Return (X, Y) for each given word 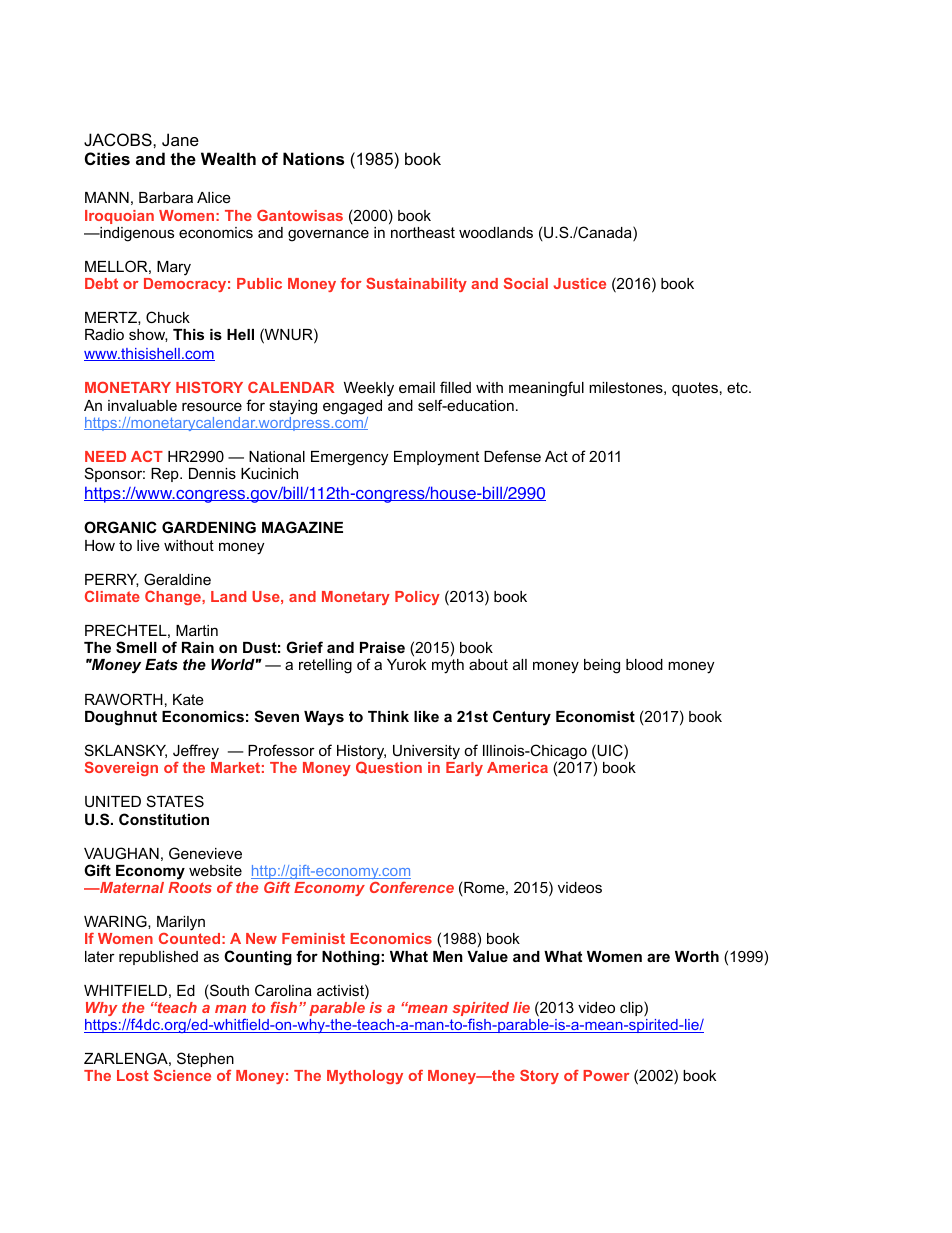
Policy (417, 598)
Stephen (205, 1059)
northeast (423, 232)
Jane (180, 139)
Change (174, 598)
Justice (579, 283)
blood (644, 664)
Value (487, 956)
